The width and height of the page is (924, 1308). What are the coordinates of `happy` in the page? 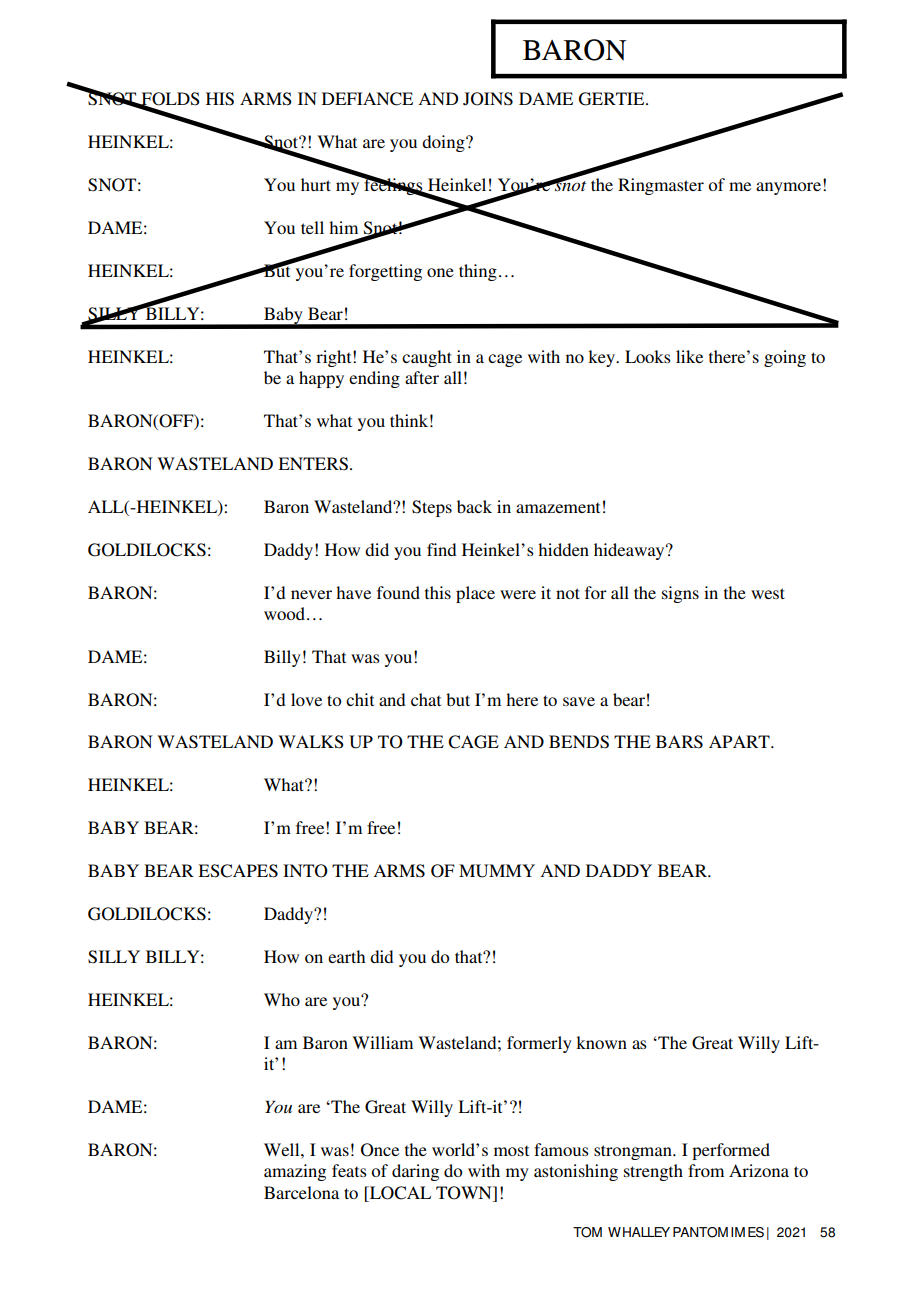 It's located at (321, 379).
